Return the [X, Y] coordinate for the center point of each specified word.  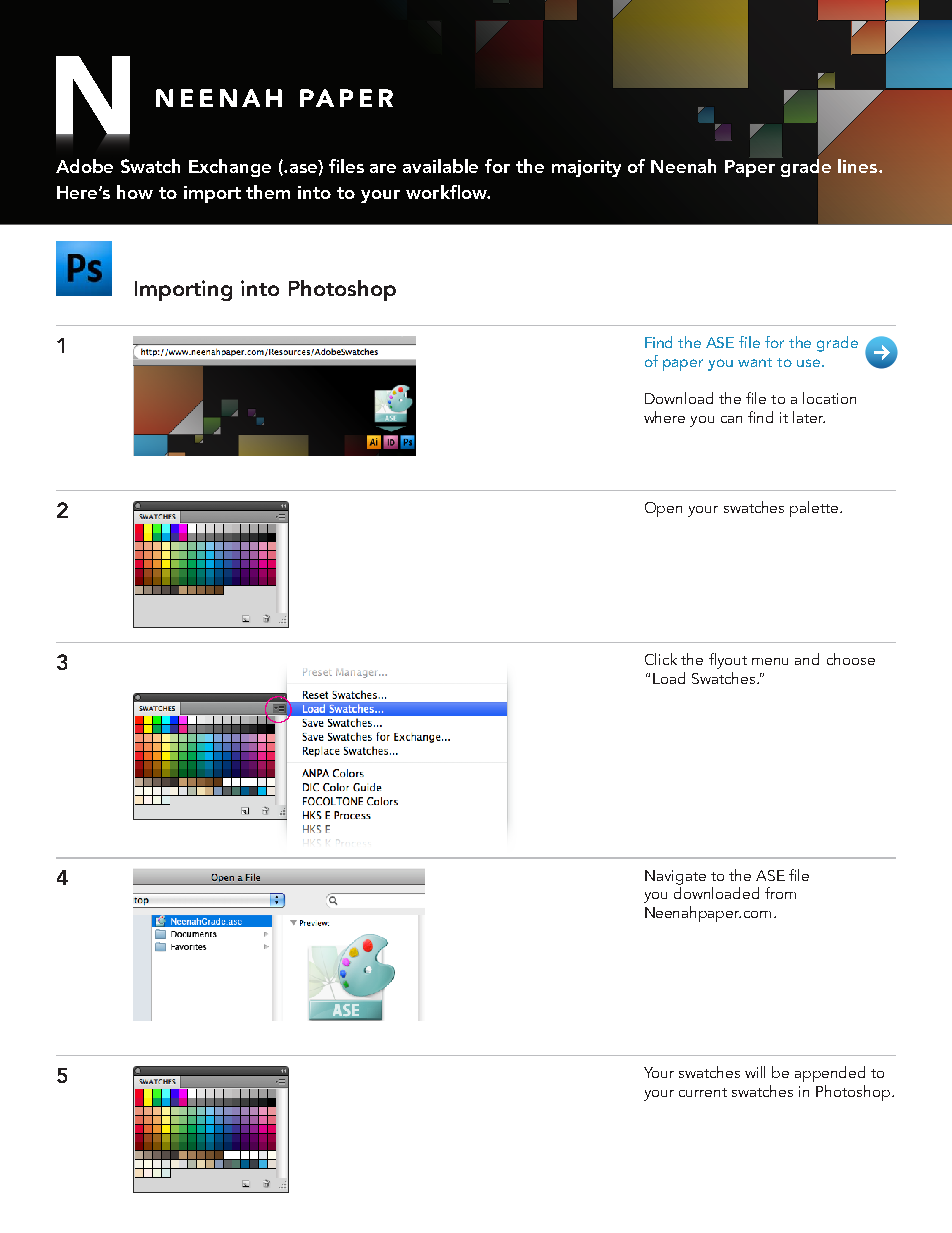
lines [859, 166]
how [135, 192]
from [780, 893]
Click [661, 659]
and [807, 659]
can [731, 419]
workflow [447, 192]
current [703, 1092]
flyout [728, 661]
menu [770, 661]
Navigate [675, 877]
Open [663, 509]
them [268, 192]
